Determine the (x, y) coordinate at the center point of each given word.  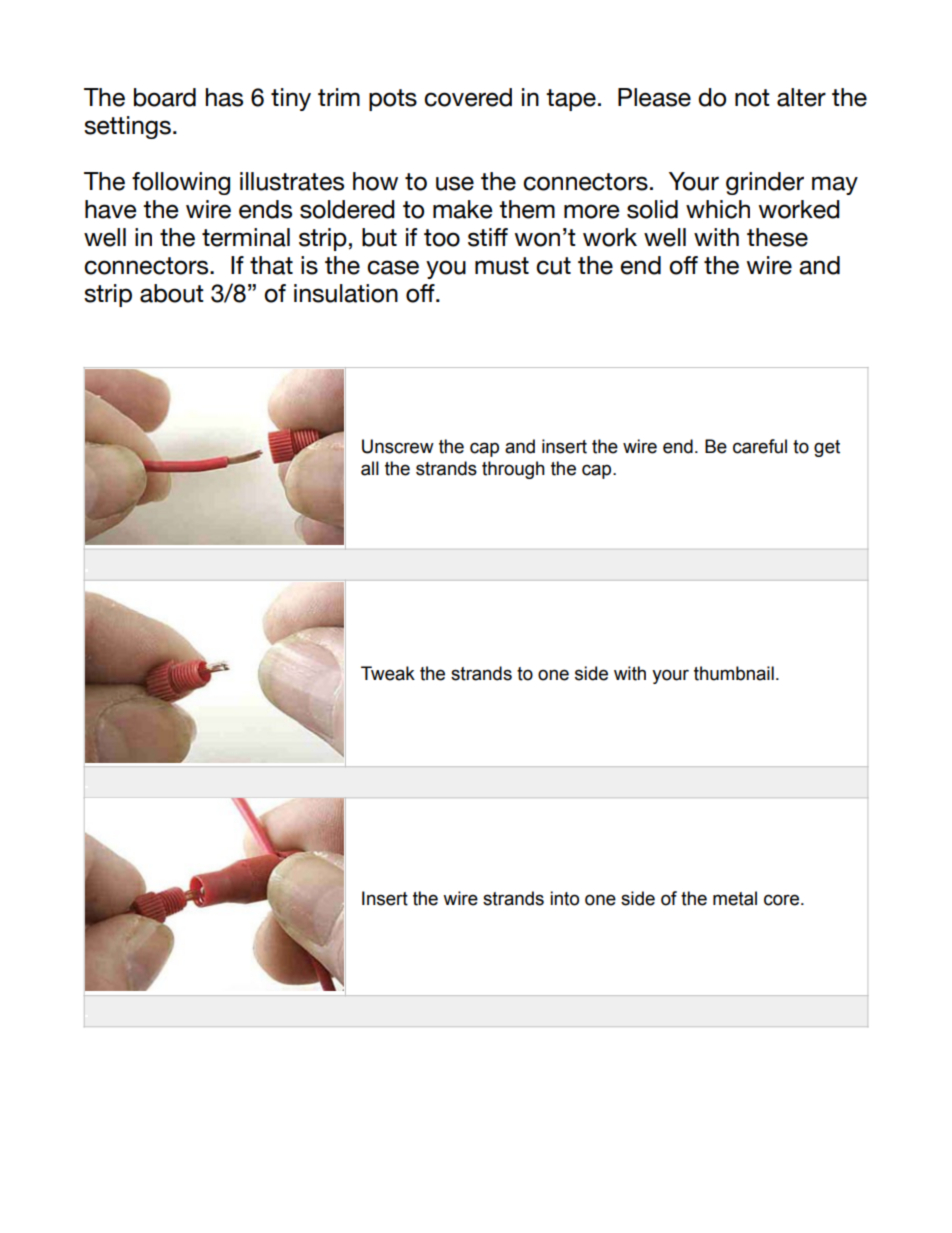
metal (735, 898)
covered (468, 97)
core (781, 900)
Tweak (388, 673)
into (564, 898)
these (777, 237)
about (172, 293)
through (513, 470)
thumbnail (734, 673)
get (827, 448)
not (752, 98)
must (502, 266)
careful (760, 446)
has (224, 97)
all (370, 468)
